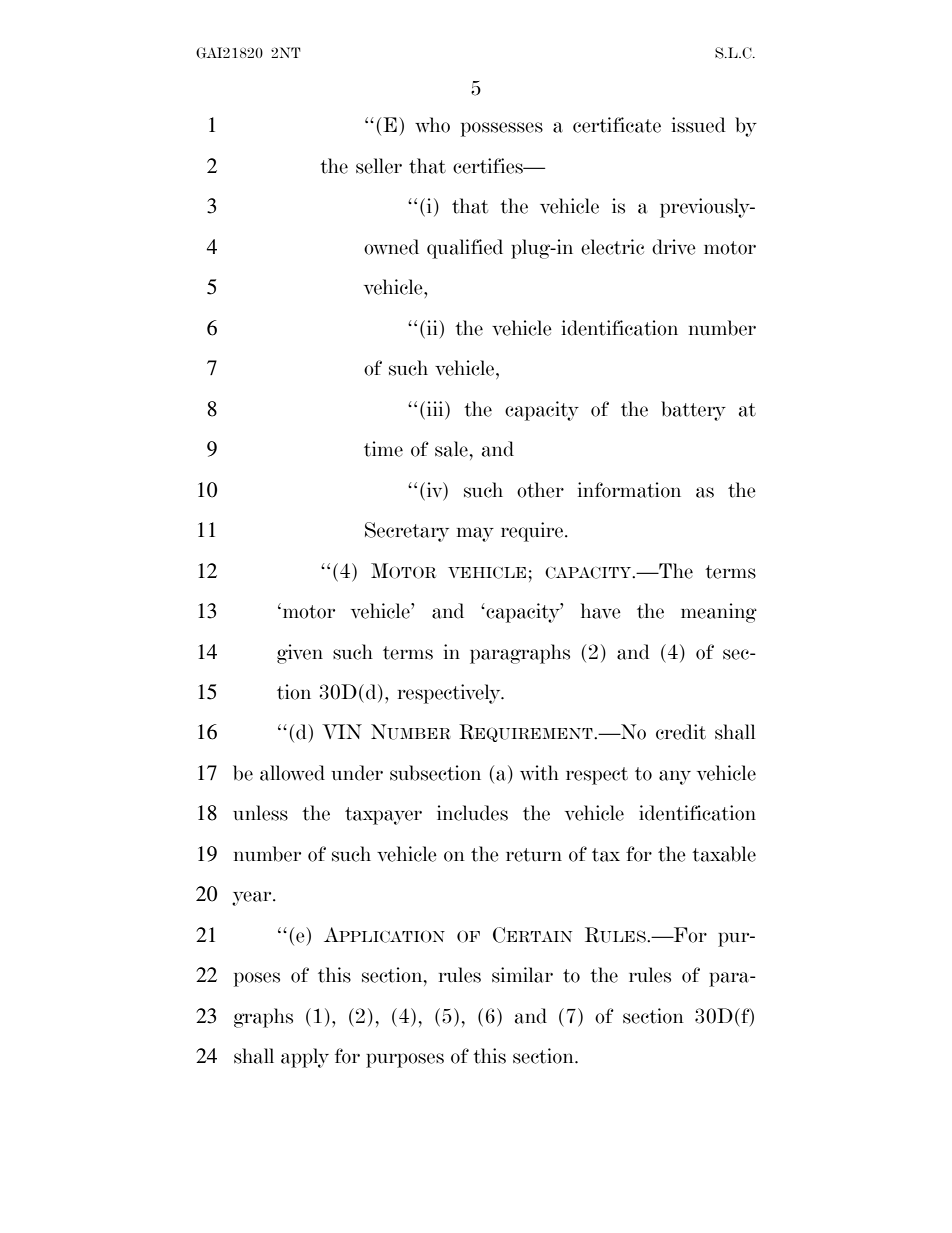 This document has height=1233, width=952. What do you see at coordinates (699, 125) in the document?
I see `issued` at bounding box center [699, 125].
